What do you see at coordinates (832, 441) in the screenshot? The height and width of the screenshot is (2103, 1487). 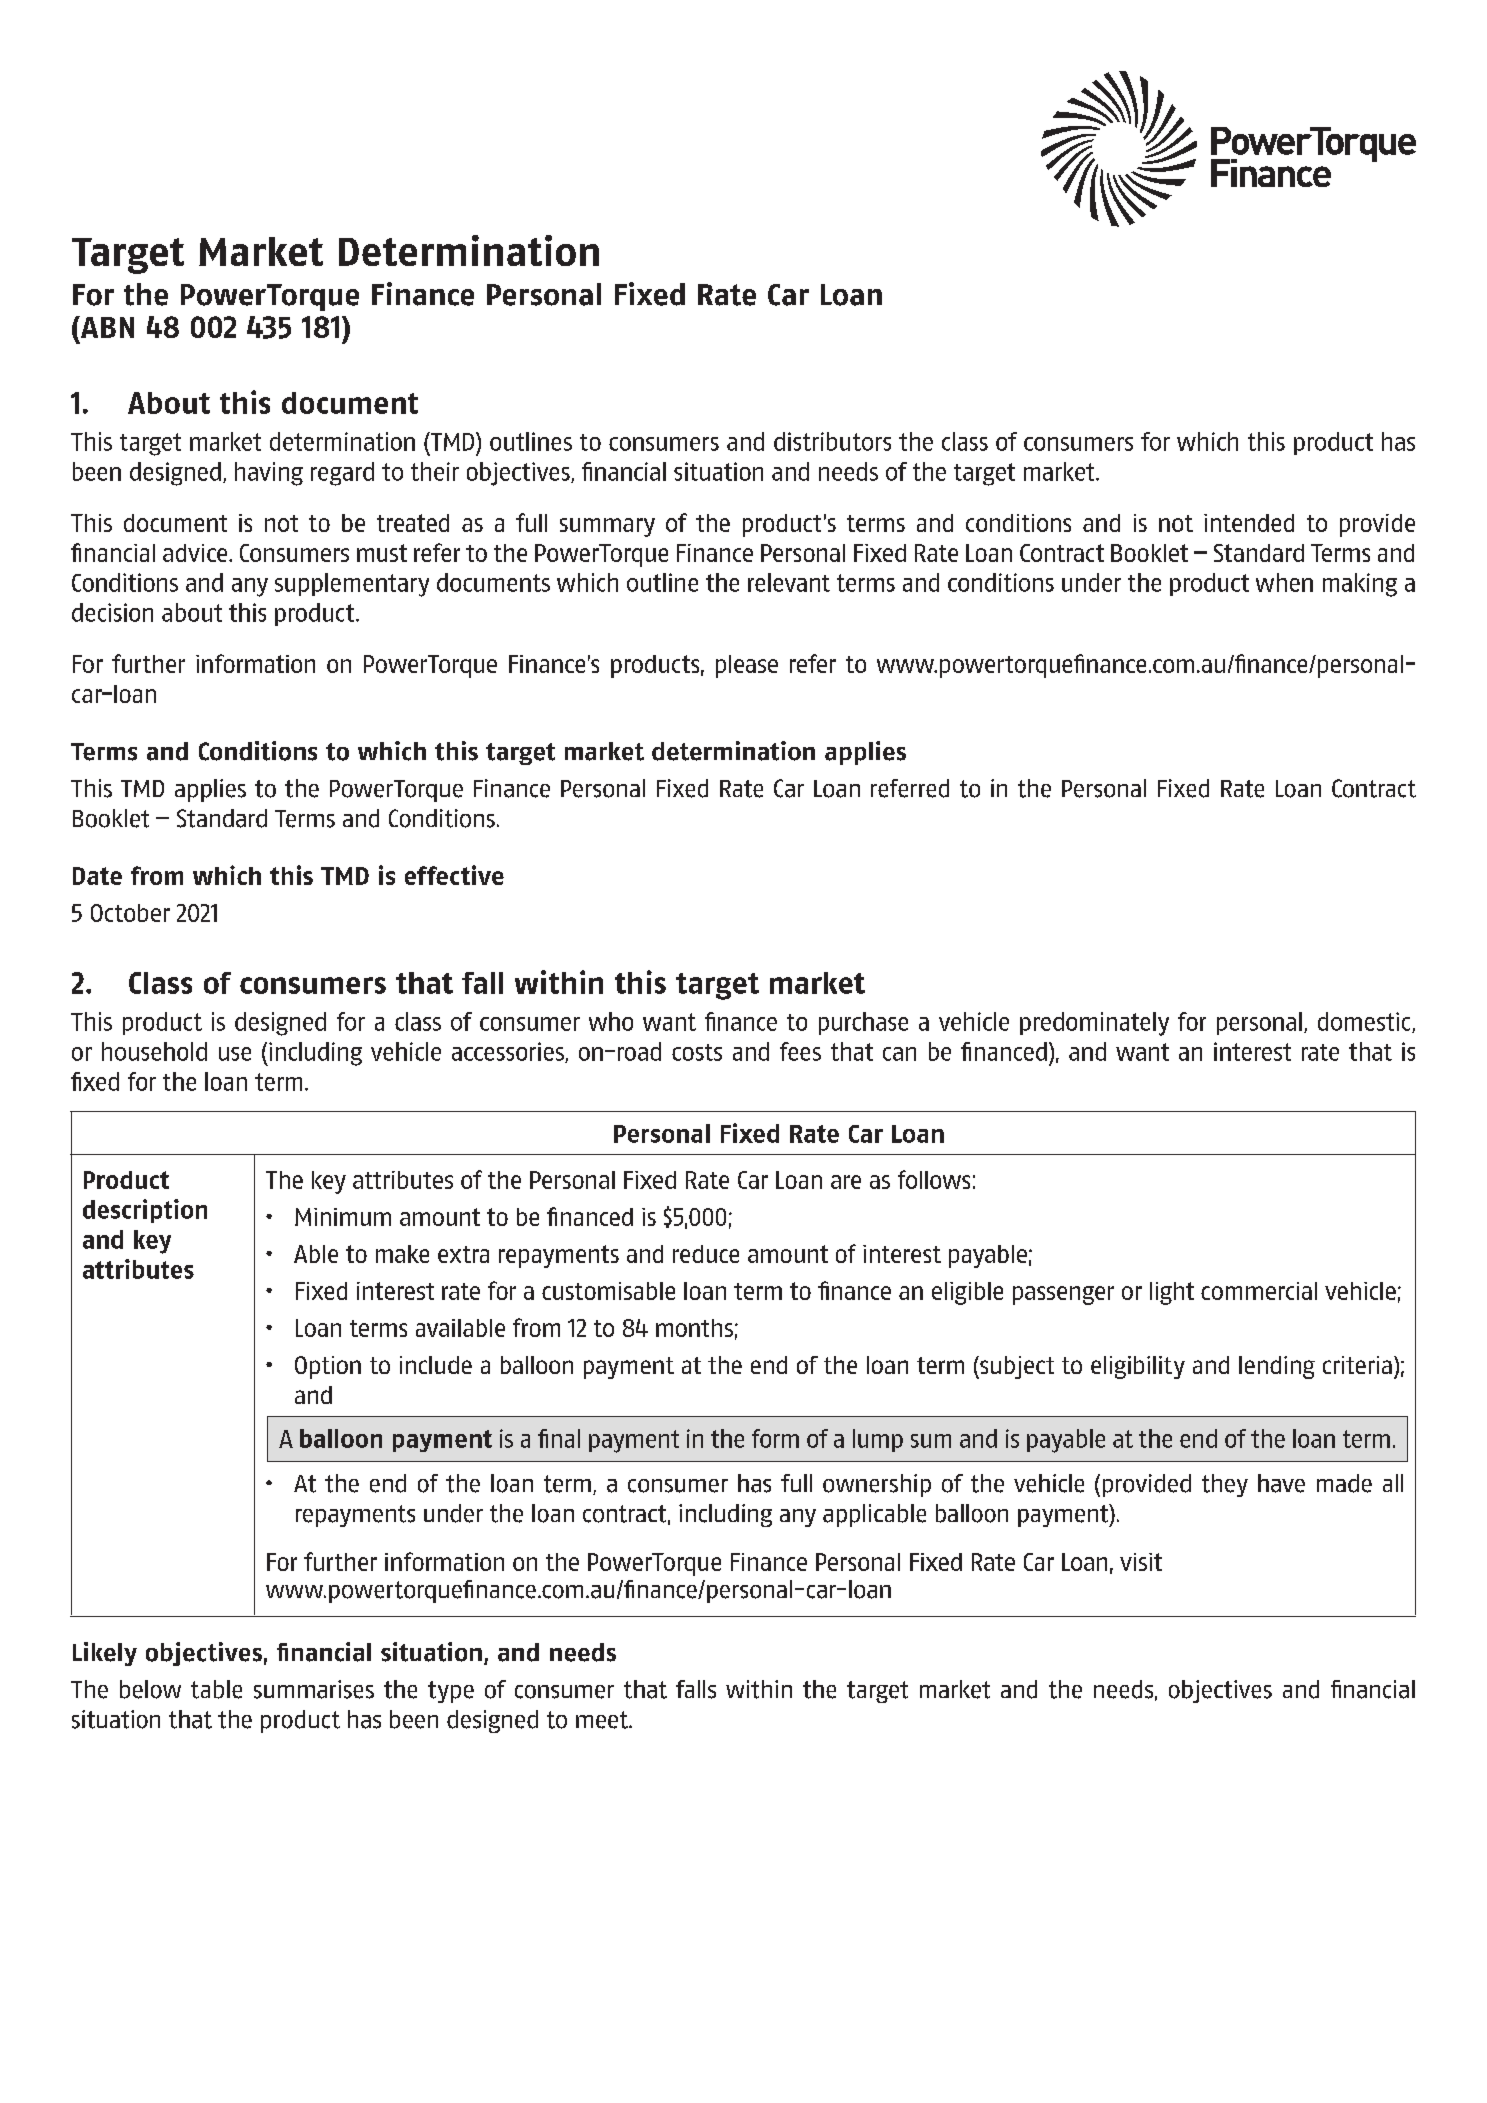 I see `distributors` at bounding box center [832, 441].
